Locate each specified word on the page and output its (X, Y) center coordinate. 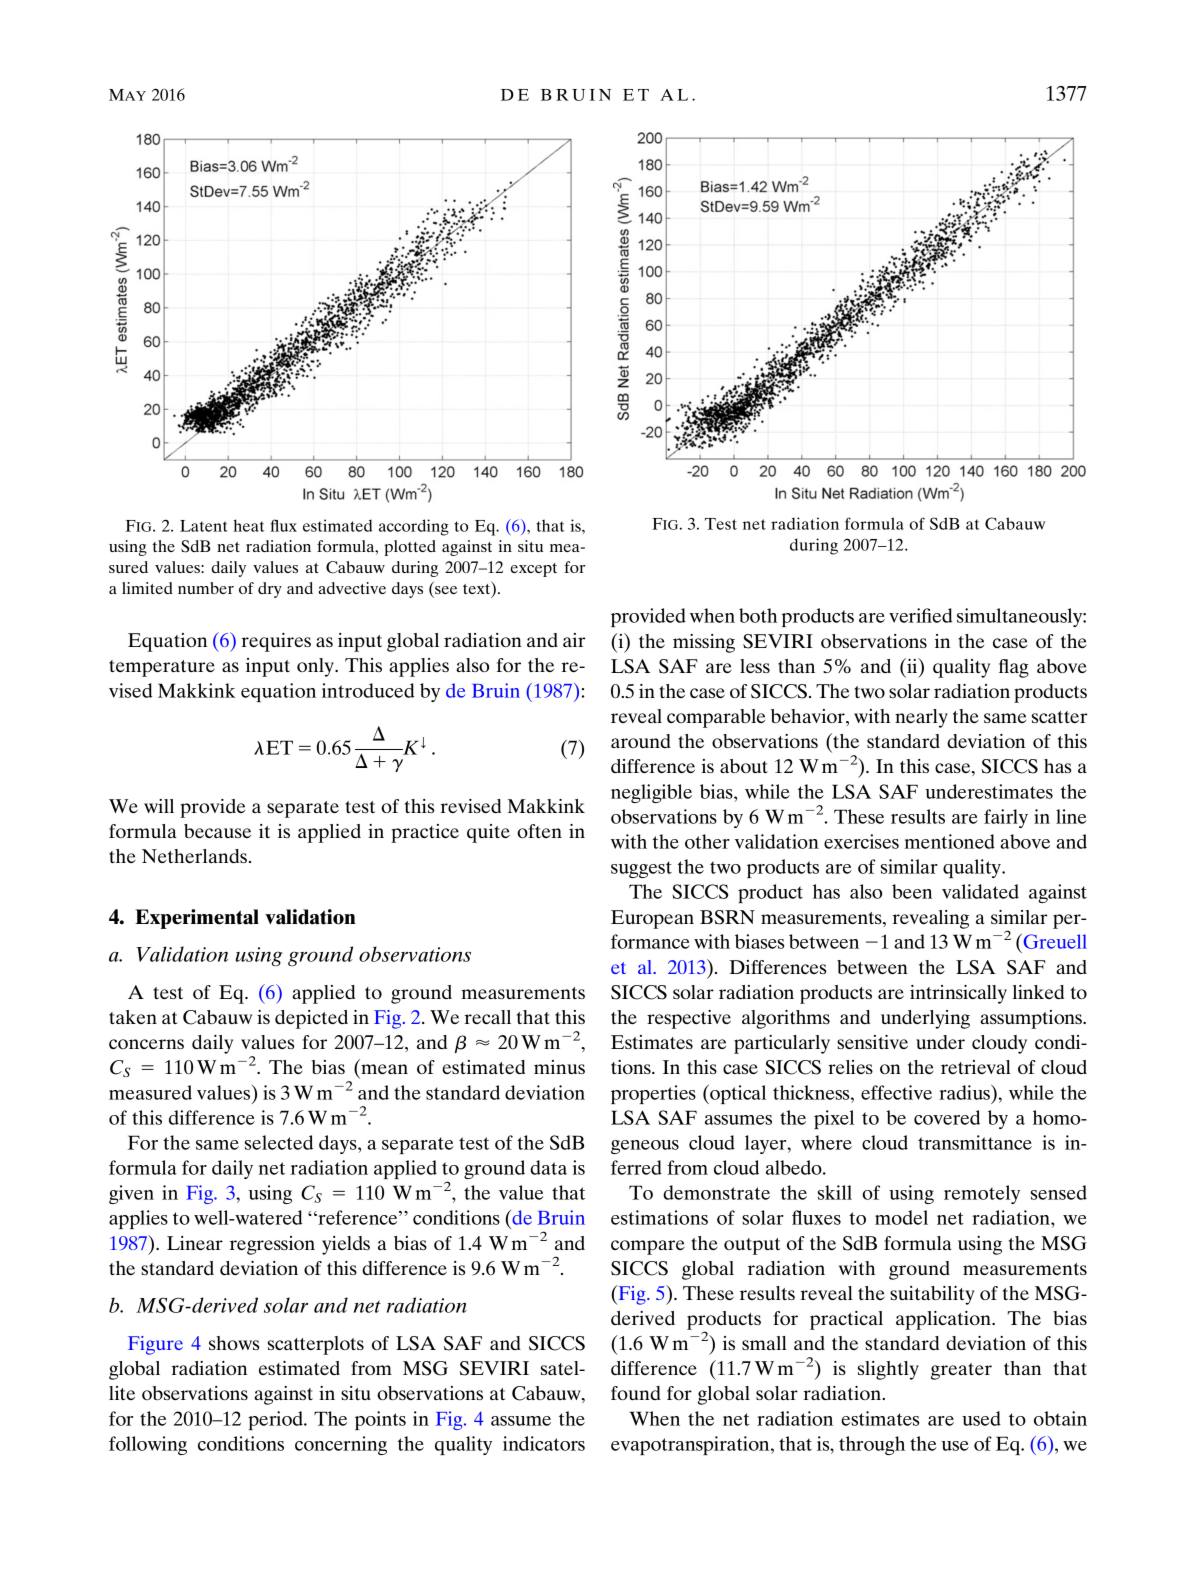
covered (947, 1117)
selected (279, 1142)
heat (249, 525)
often (539, 831)
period (276, 1420)
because (217, 831)
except (533, 570)
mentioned (949, 841)
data (548, 1167)
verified (920, 615)
